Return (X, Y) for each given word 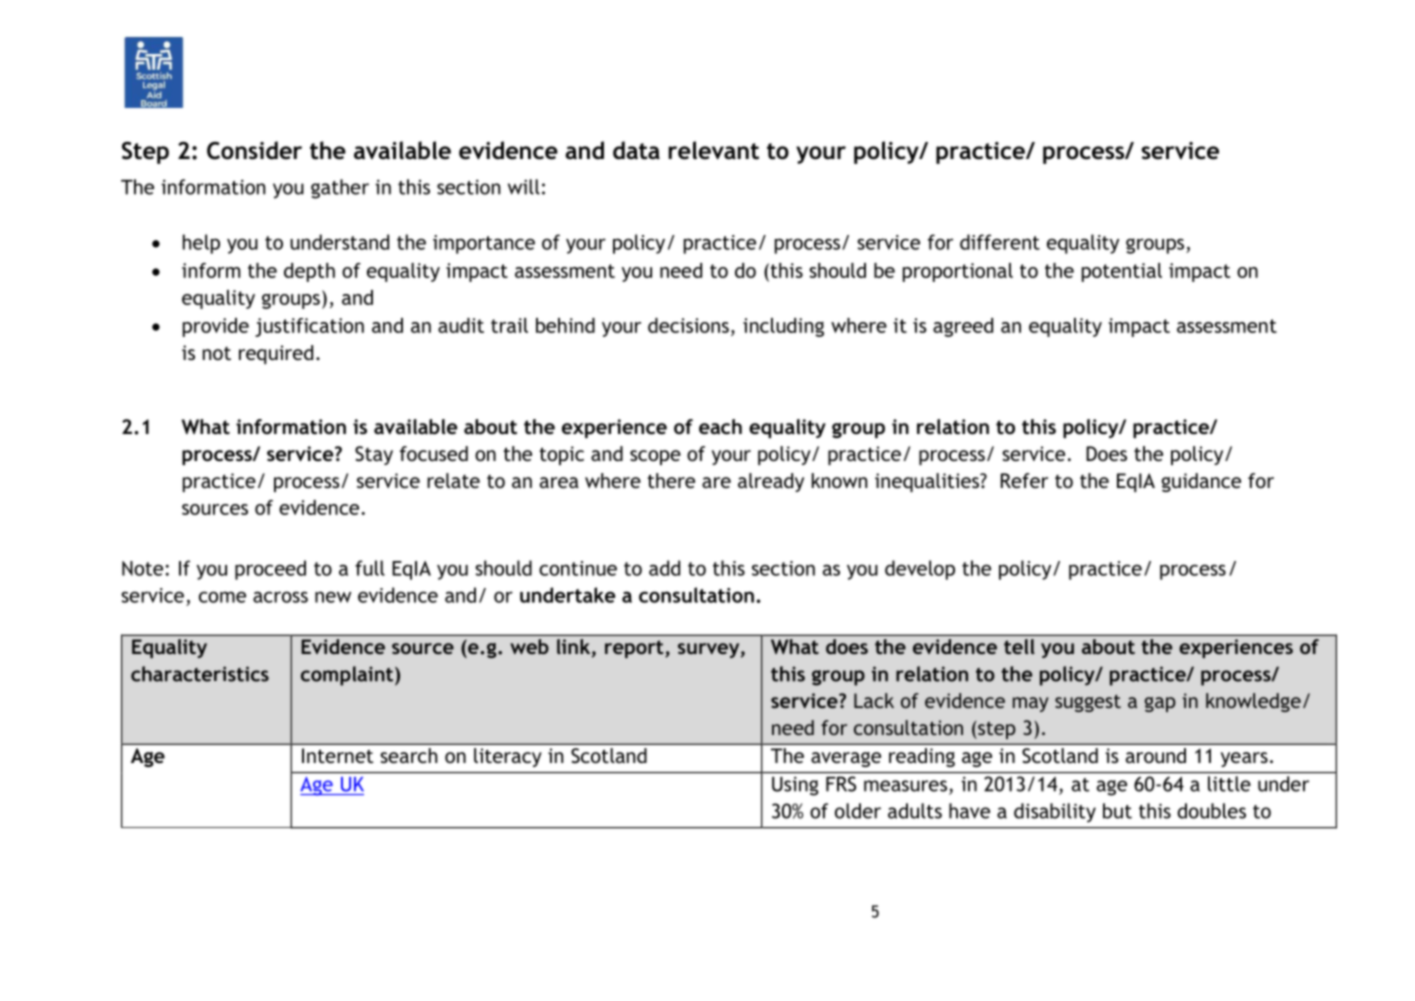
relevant (714, 150)
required (276, 354)
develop (920, 570)
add (664, 568)
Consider (254, 150)
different (1000, 242)
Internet (338, 755)
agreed (963, 327)
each (720, 426)
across (280, 597)
